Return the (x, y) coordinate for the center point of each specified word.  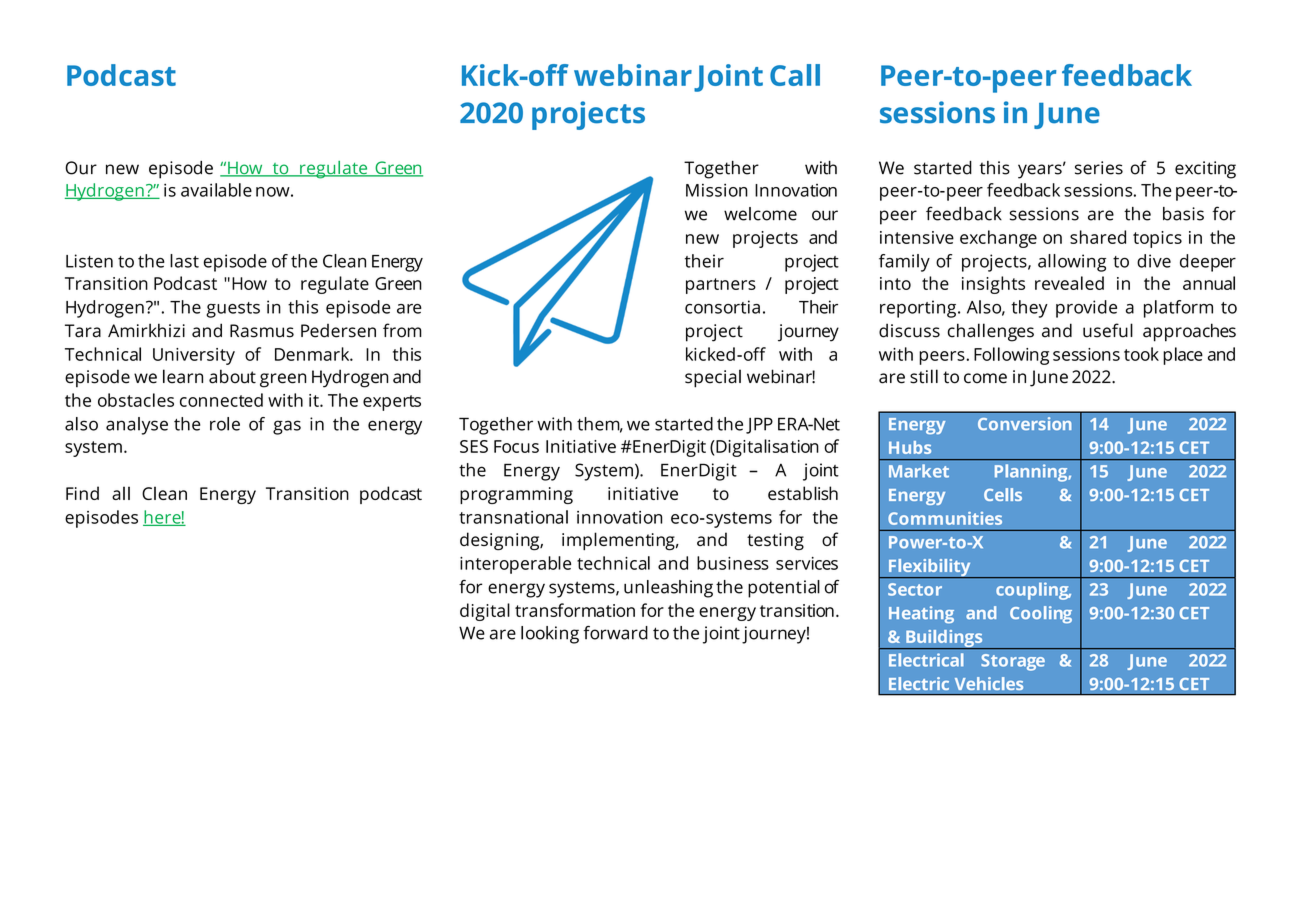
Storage (1013, 662)
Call (795, 75)
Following (1011, 356)
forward (615, 633)
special (713, 378)
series (1099, 168)
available (216, 190)
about (232, 376)
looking (550, 635)
